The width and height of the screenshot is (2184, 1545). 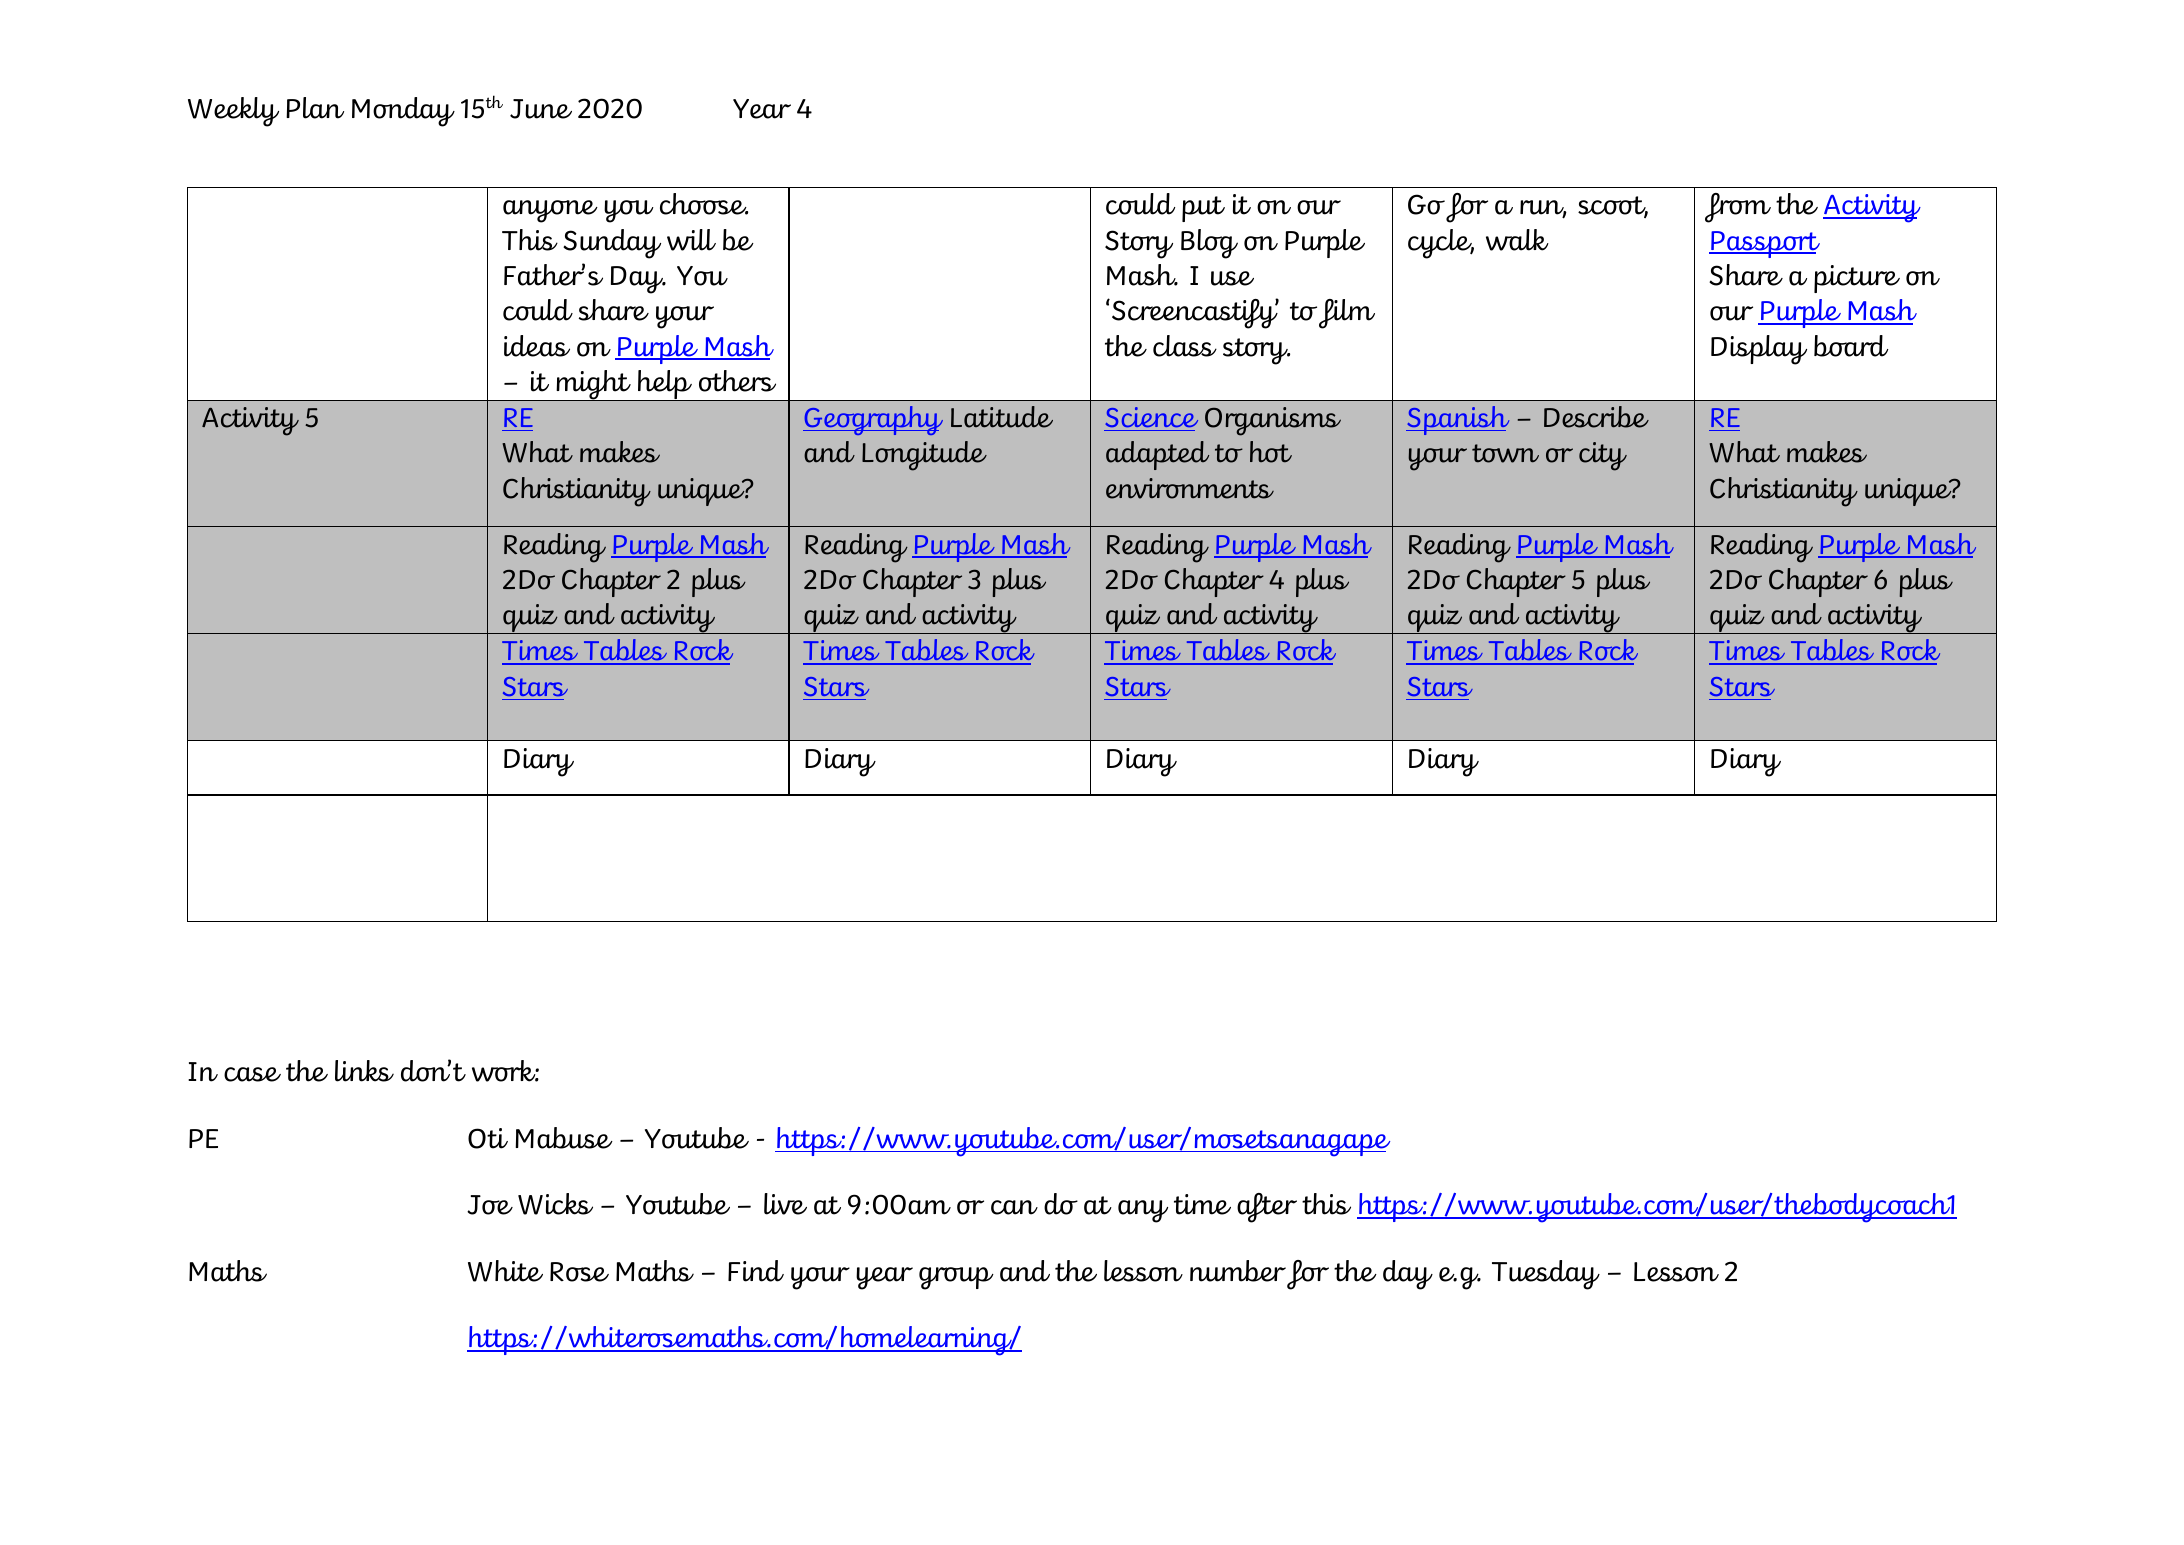 What do you see at coordinates (1203, 209) in the screenshot?
I see `put` at bounding box center [1203, 209].
